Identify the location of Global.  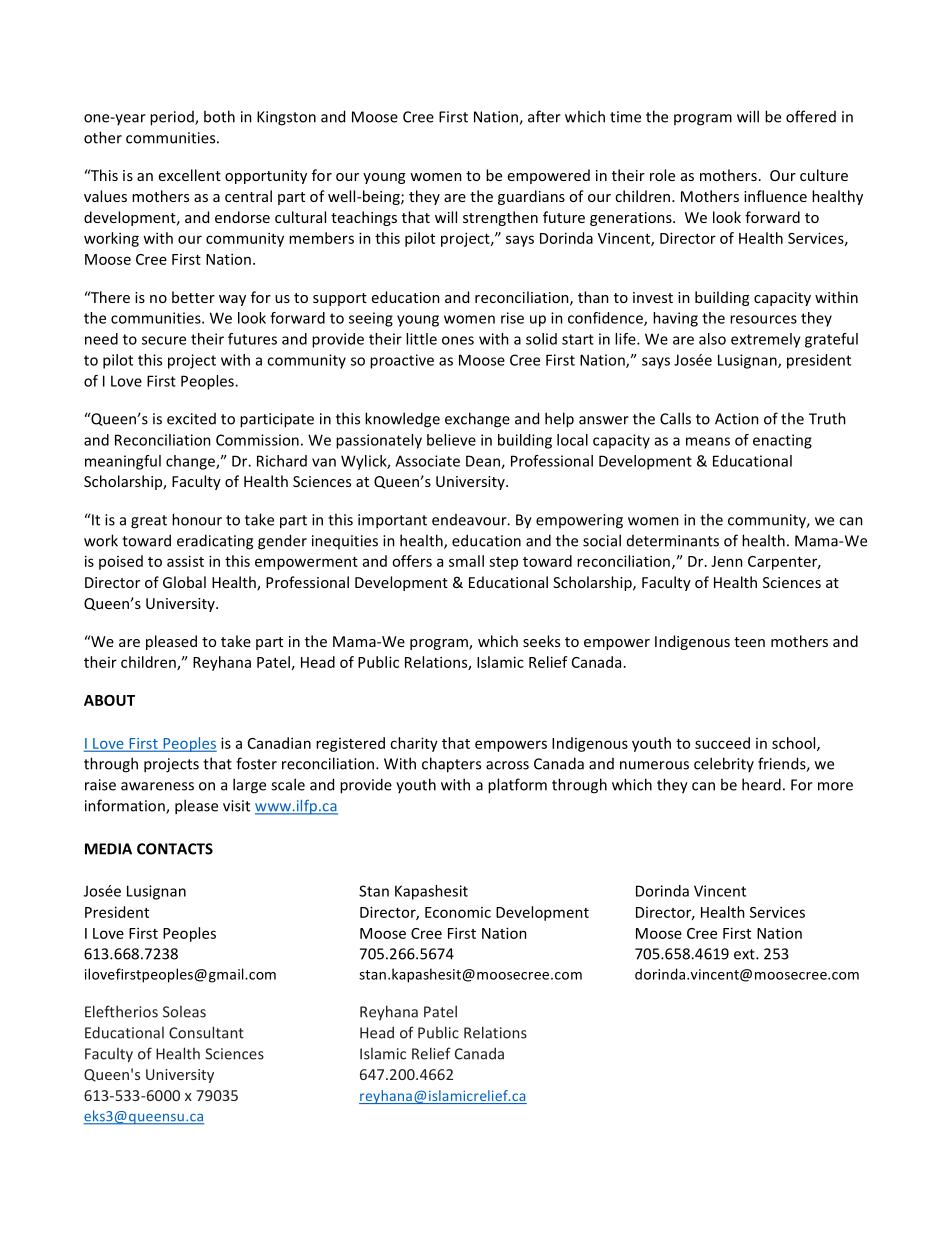
(184, 582).
